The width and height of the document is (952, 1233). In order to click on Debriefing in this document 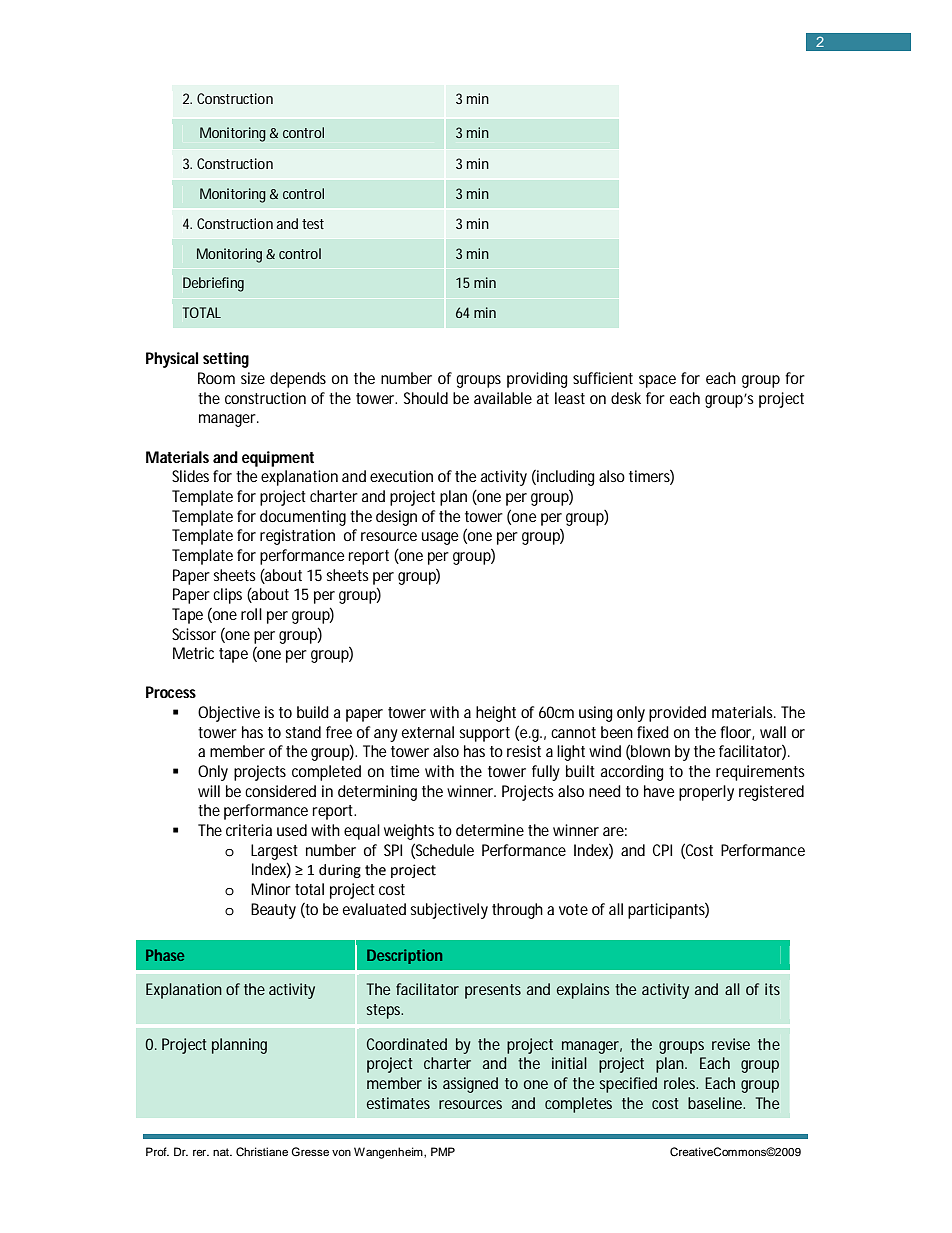, I will do `click(213, 284)`.
